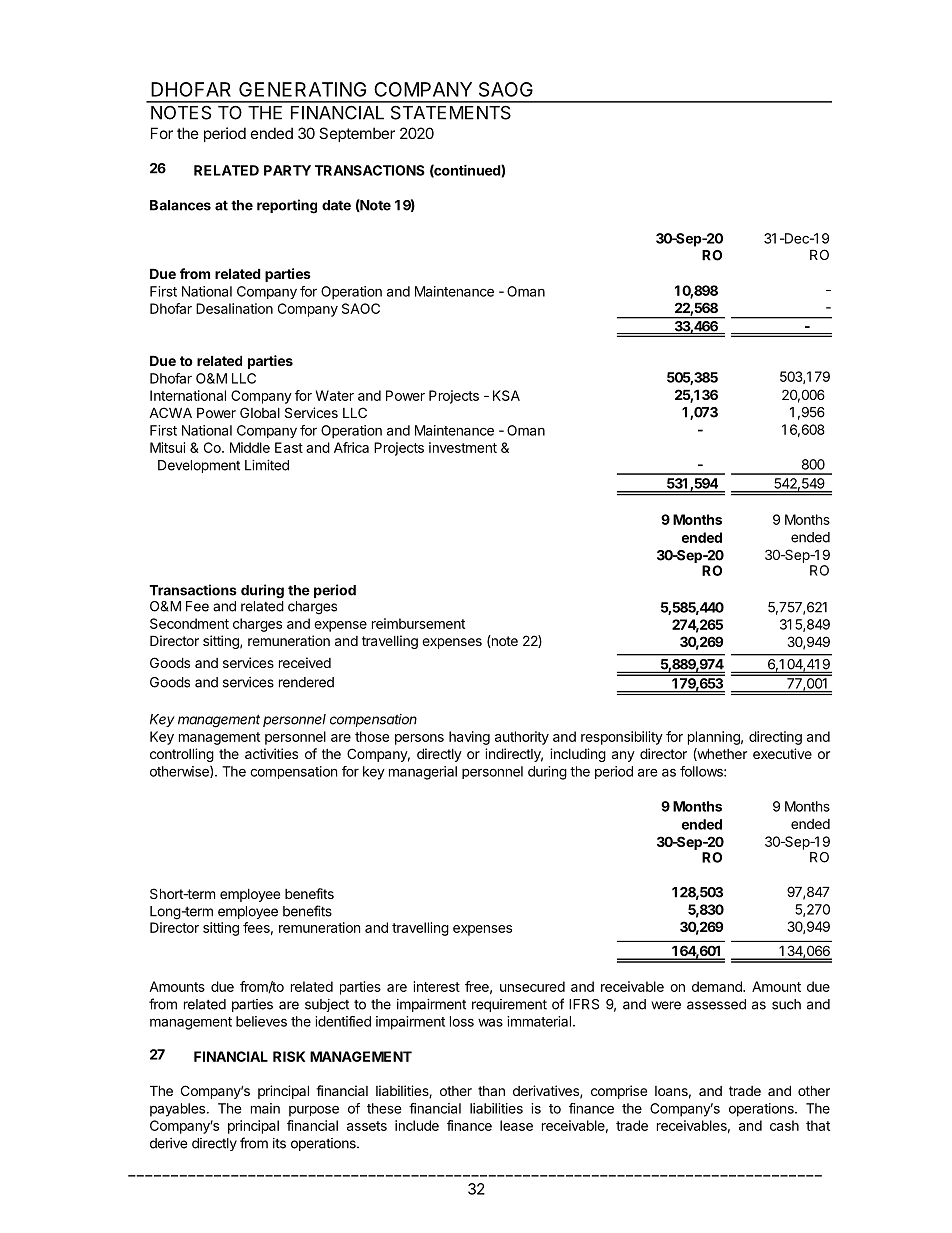 The height and width of the image is (1233, 952). I want to click on activities, so click(271, 753).
